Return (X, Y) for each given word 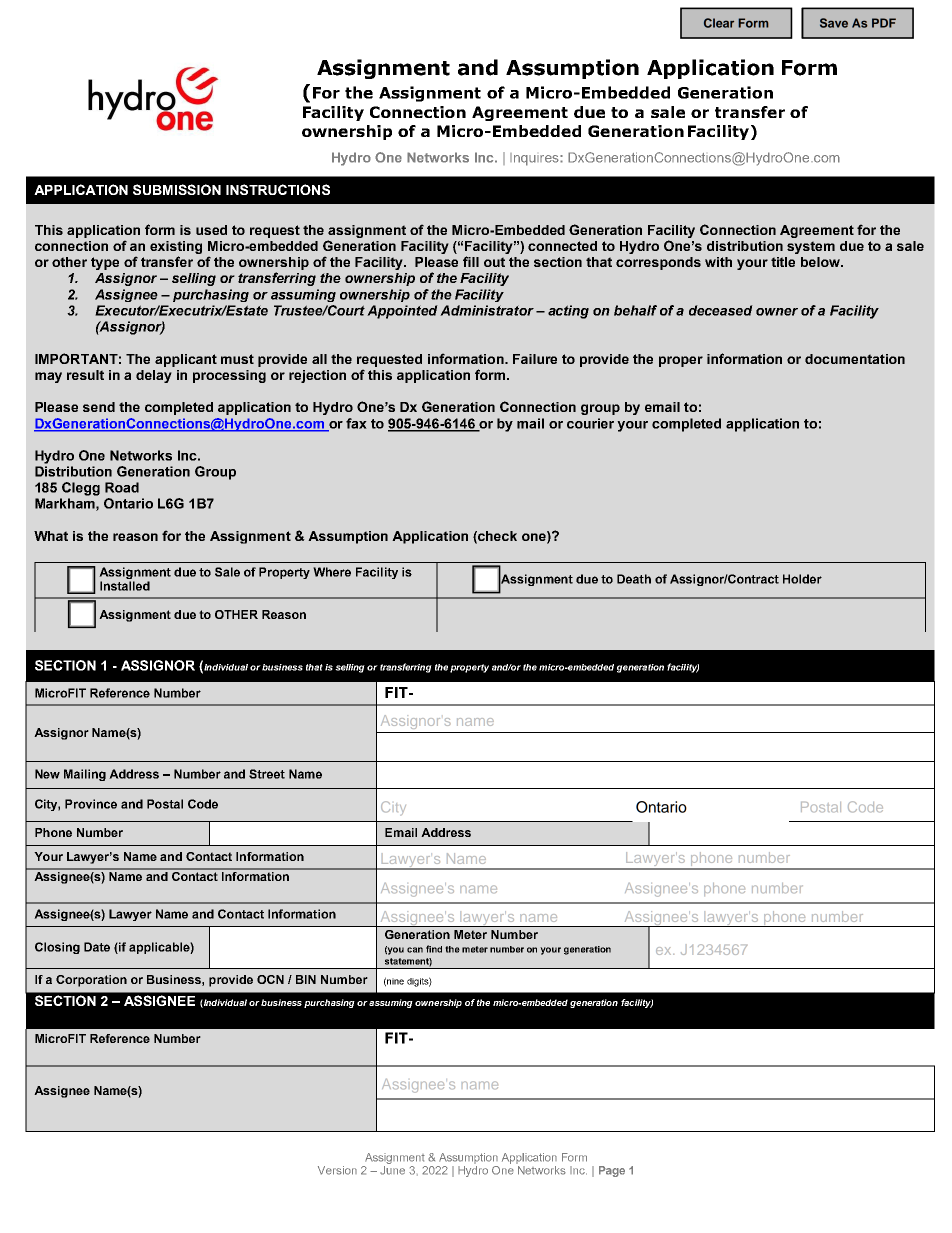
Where (332, 572)
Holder (802, 579)
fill (471, 261)
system (811, 247)
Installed (125, 586)
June (392, 1170)
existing (176, 247)
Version (337, 1170)
